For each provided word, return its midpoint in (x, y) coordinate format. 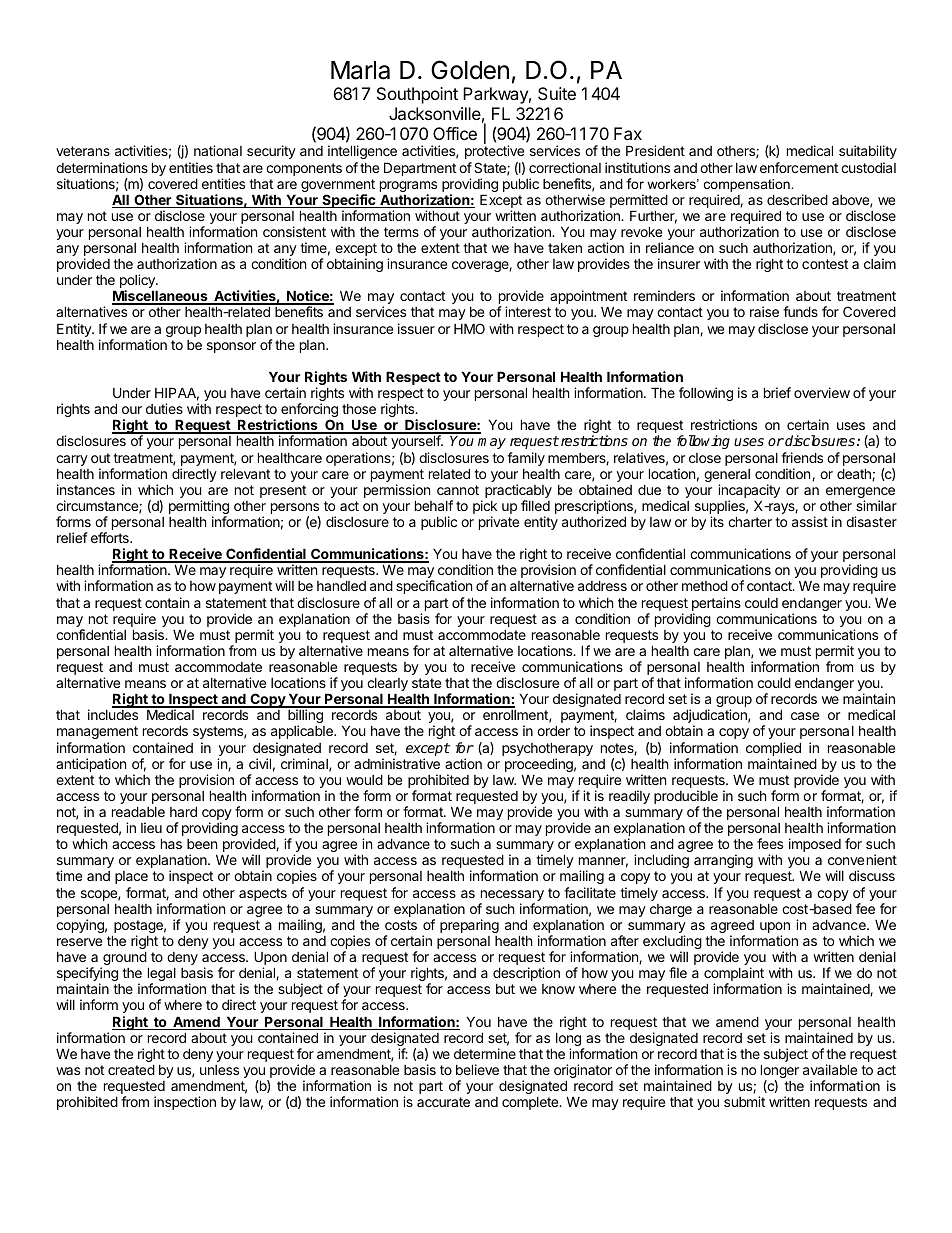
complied (773, 750)
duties (164, 408)
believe (477, 1069)
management (97, 732)
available (830, 1069)
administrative (397, 763)
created (131, 1069)
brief (777, 392)
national (218, 150)
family (526, 459)
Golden (470, 70)
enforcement (799, 167)
